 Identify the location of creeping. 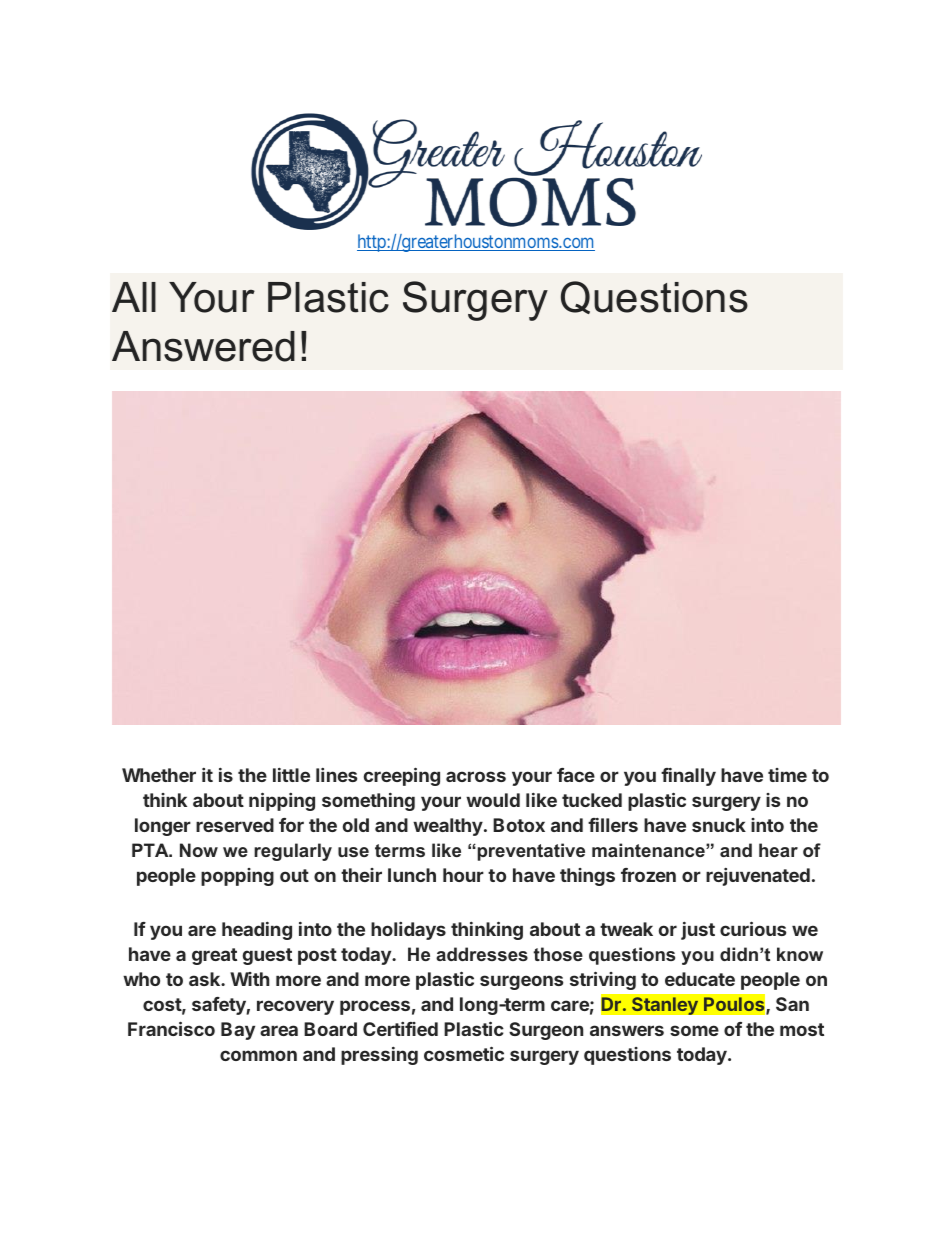
(402, 776).
